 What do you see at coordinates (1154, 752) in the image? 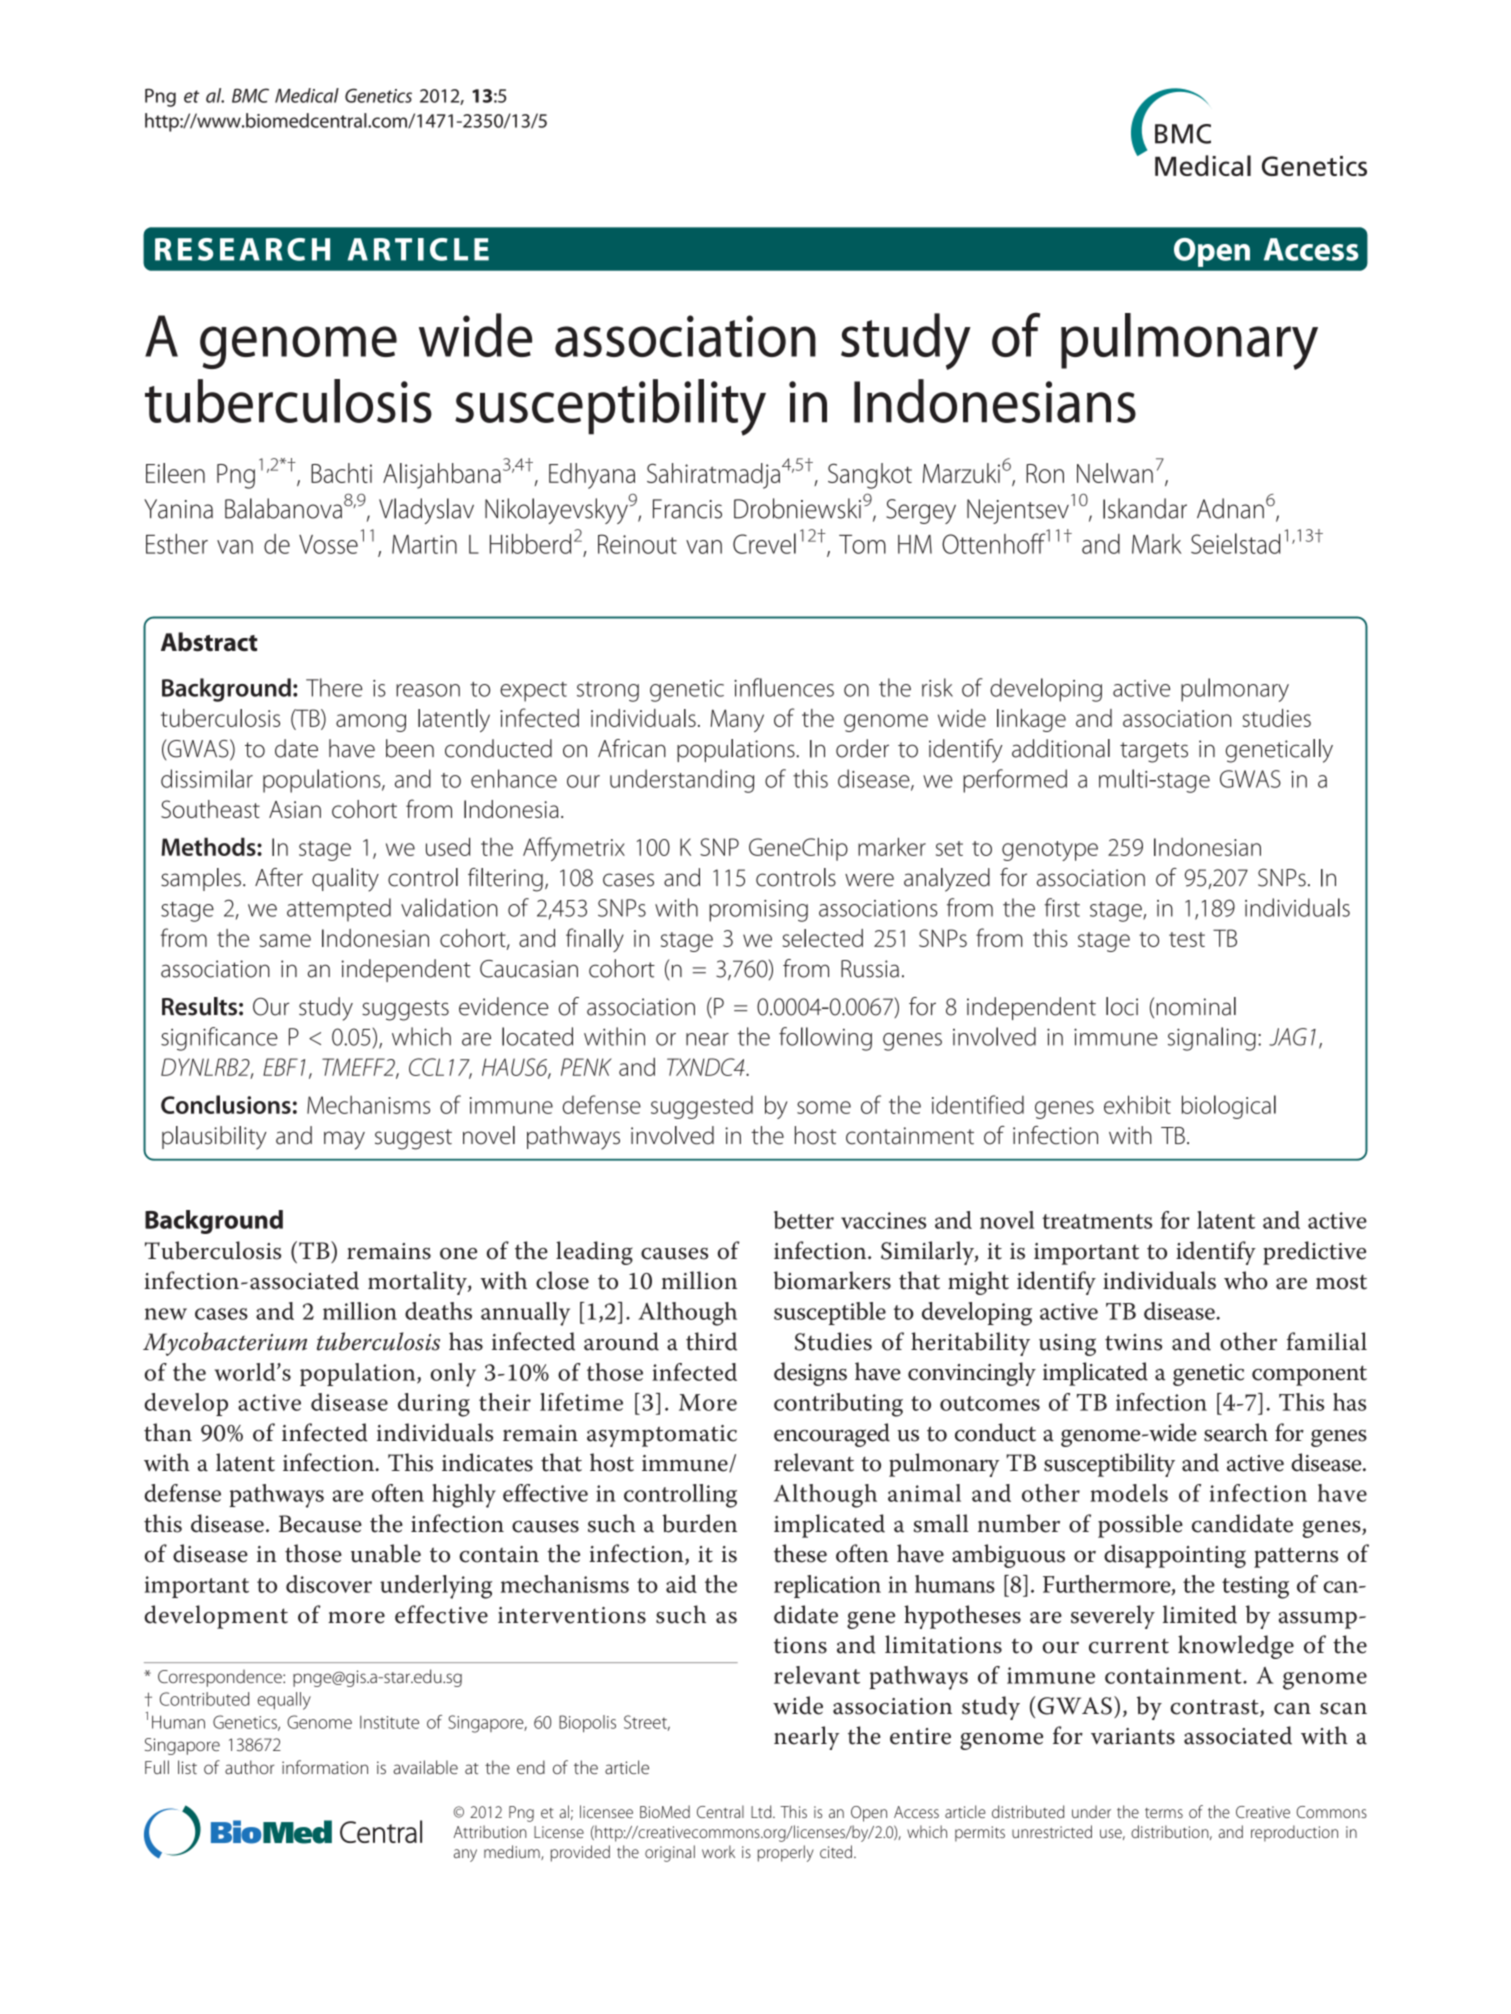
I see `targets` at bounding box center [1154, 752].
